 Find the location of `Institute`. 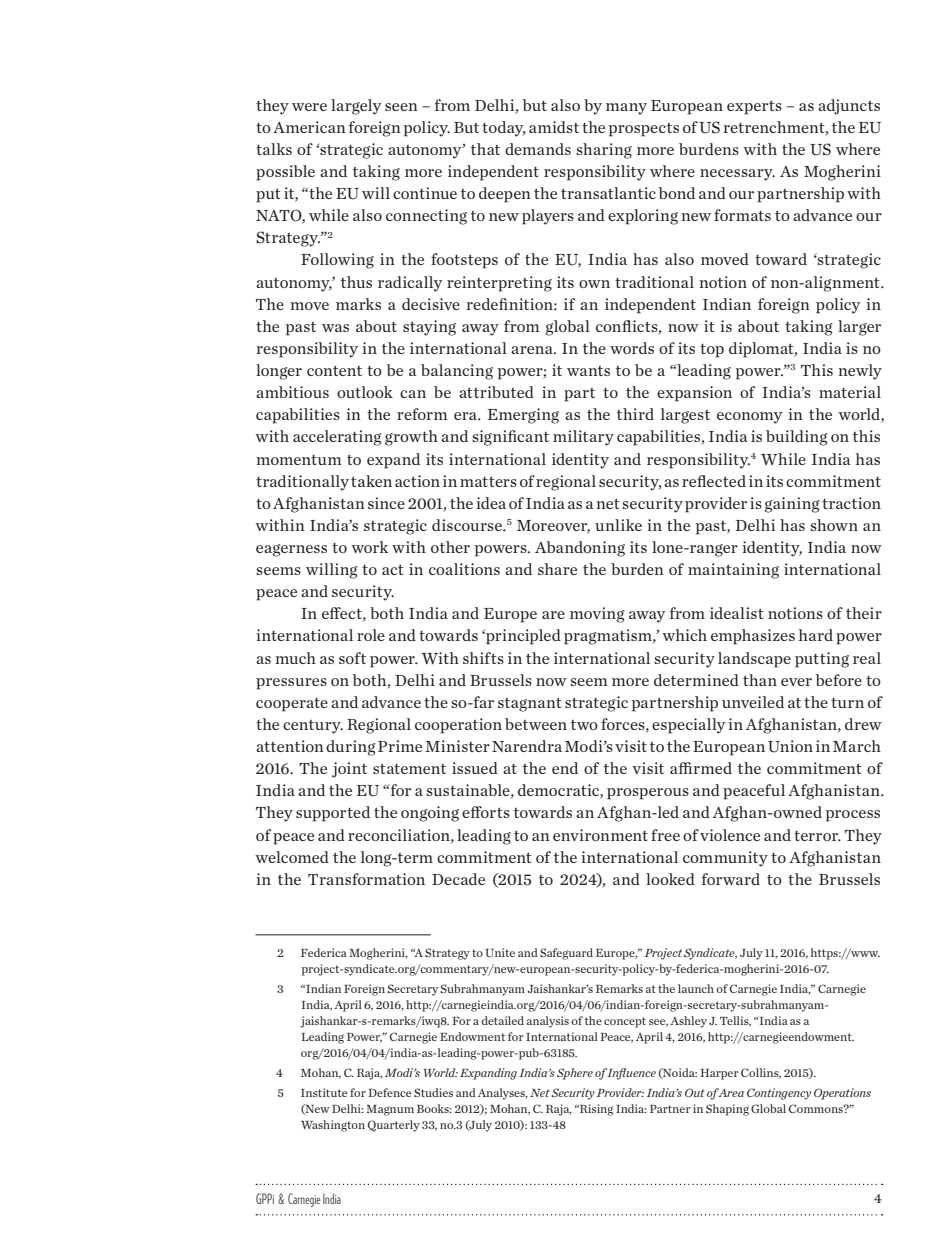

Institute is located at coordinates (324, 1092).
